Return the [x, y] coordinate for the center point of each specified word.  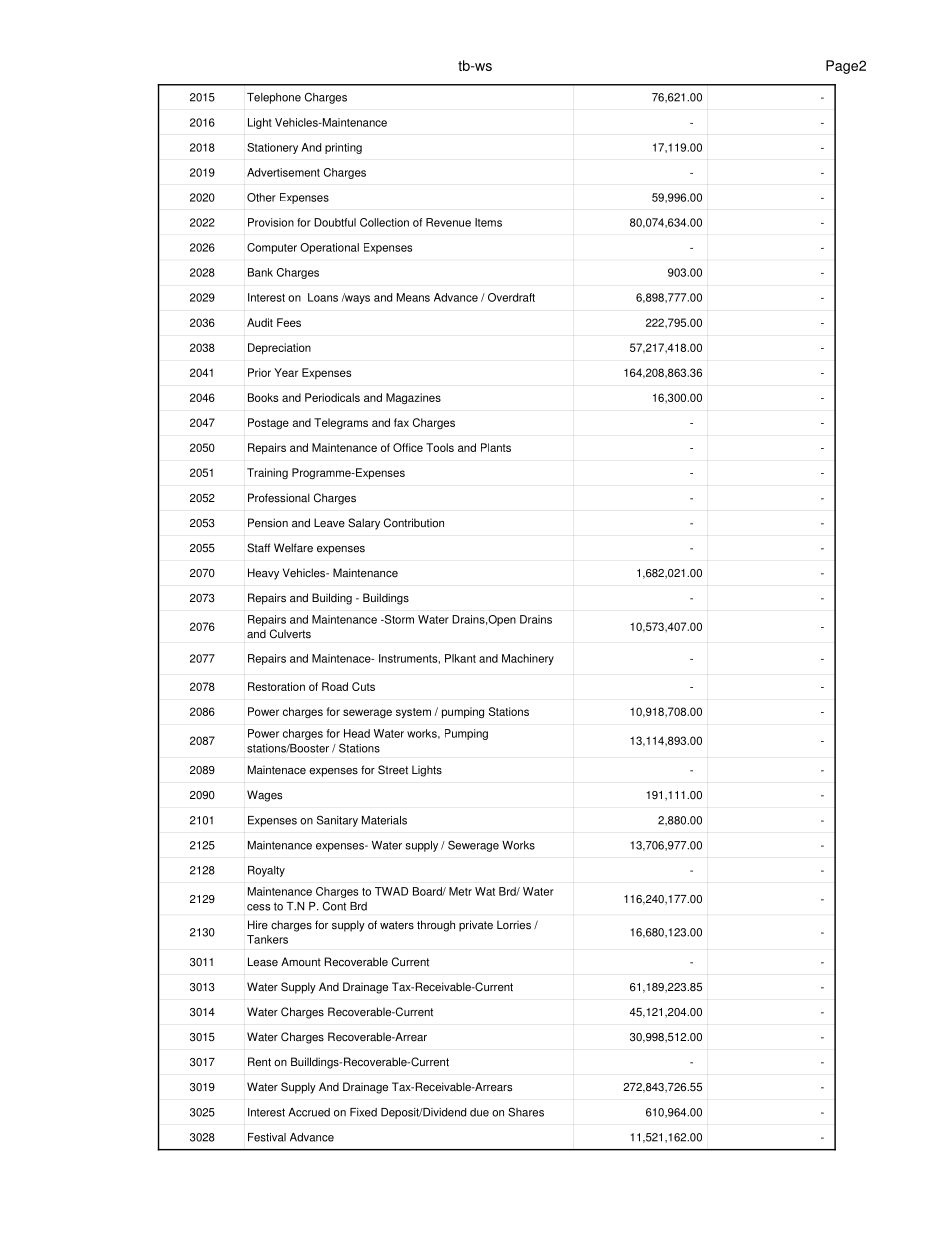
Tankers [267, 939]
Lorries [514, 925]
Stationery [272, 148]
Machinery [528, 659]
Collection [384, 222]
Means [413, 297]
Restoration [276, 686]
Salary [364, 524]
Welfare [293, 548]
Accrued [309, 1112]
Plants [496, 447]
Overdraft [511, 297]
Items [488, 222]
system [413, 713]
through [436, 926]
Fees [289, 322]
